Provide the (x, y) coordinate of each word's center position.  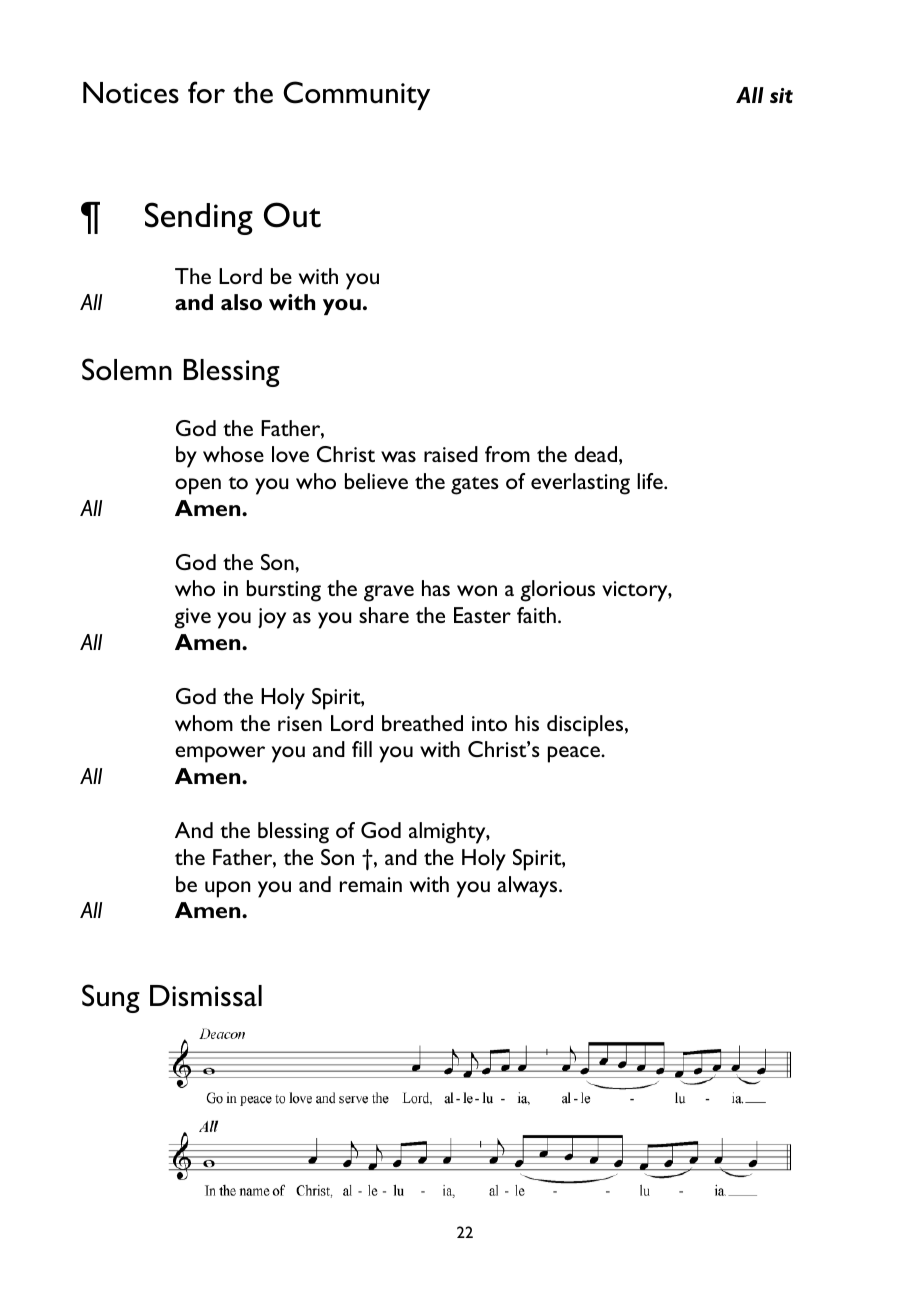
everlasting (580, 484)
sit (781, 95)
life (651, 481)
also (241, 302)
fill (362, 749)
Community (356, 95)
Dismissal (206, 996)
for (206, 92)
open (198, 486)
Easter (482, 615)
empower (220, 754)
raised (451, 454)
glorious (558, 591)
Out (292, 215)
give (193, 618)
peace (575, 754)
